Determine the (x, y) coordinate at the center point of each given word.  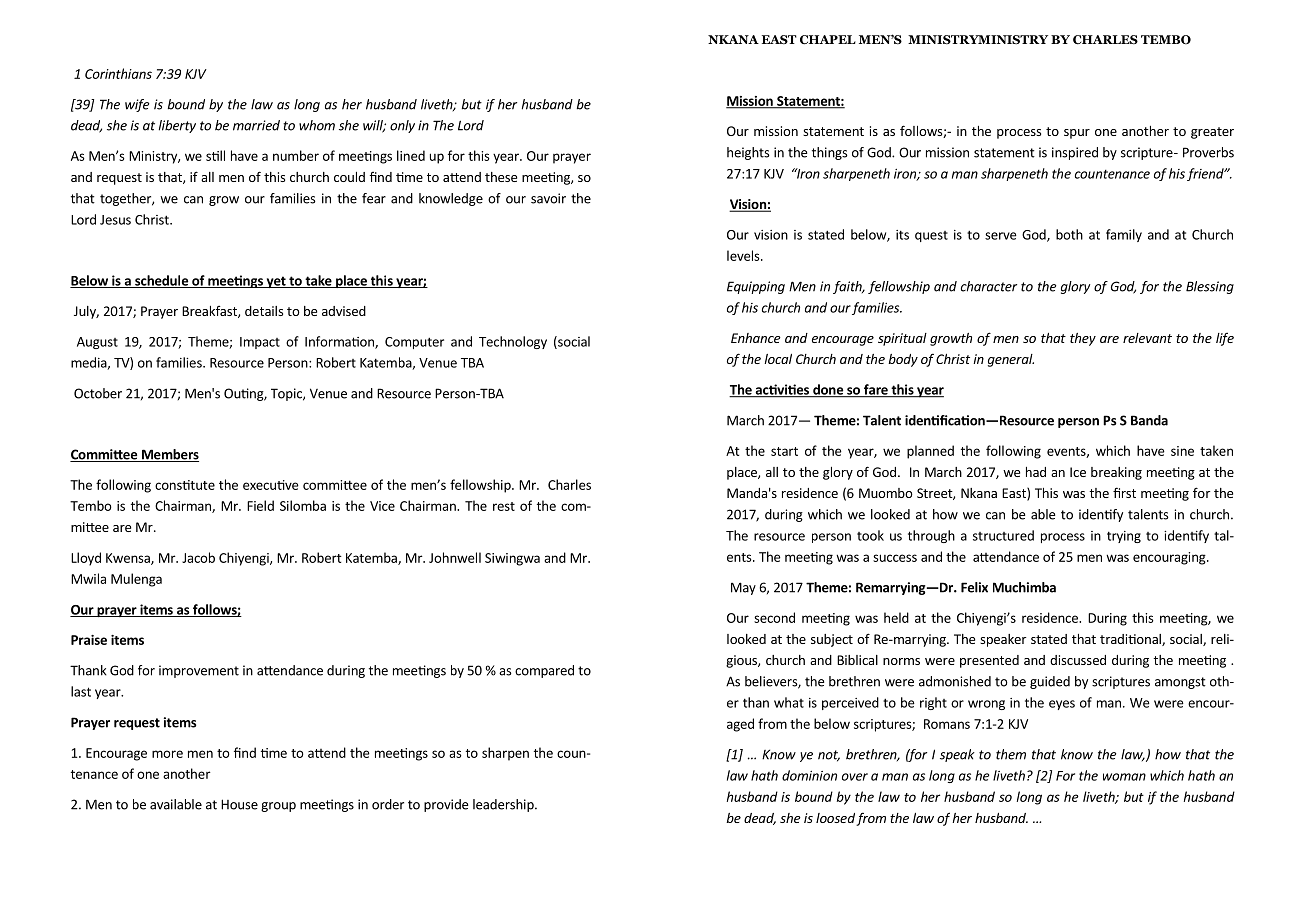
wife (137, 105)
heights (748, 153)
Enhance (756, 338)
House (239, 804)
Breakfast (210, 312)
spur (1077, 134)
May (743, 588)
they (1083, 339)
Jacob (198, 557)
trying (1124, 537)
